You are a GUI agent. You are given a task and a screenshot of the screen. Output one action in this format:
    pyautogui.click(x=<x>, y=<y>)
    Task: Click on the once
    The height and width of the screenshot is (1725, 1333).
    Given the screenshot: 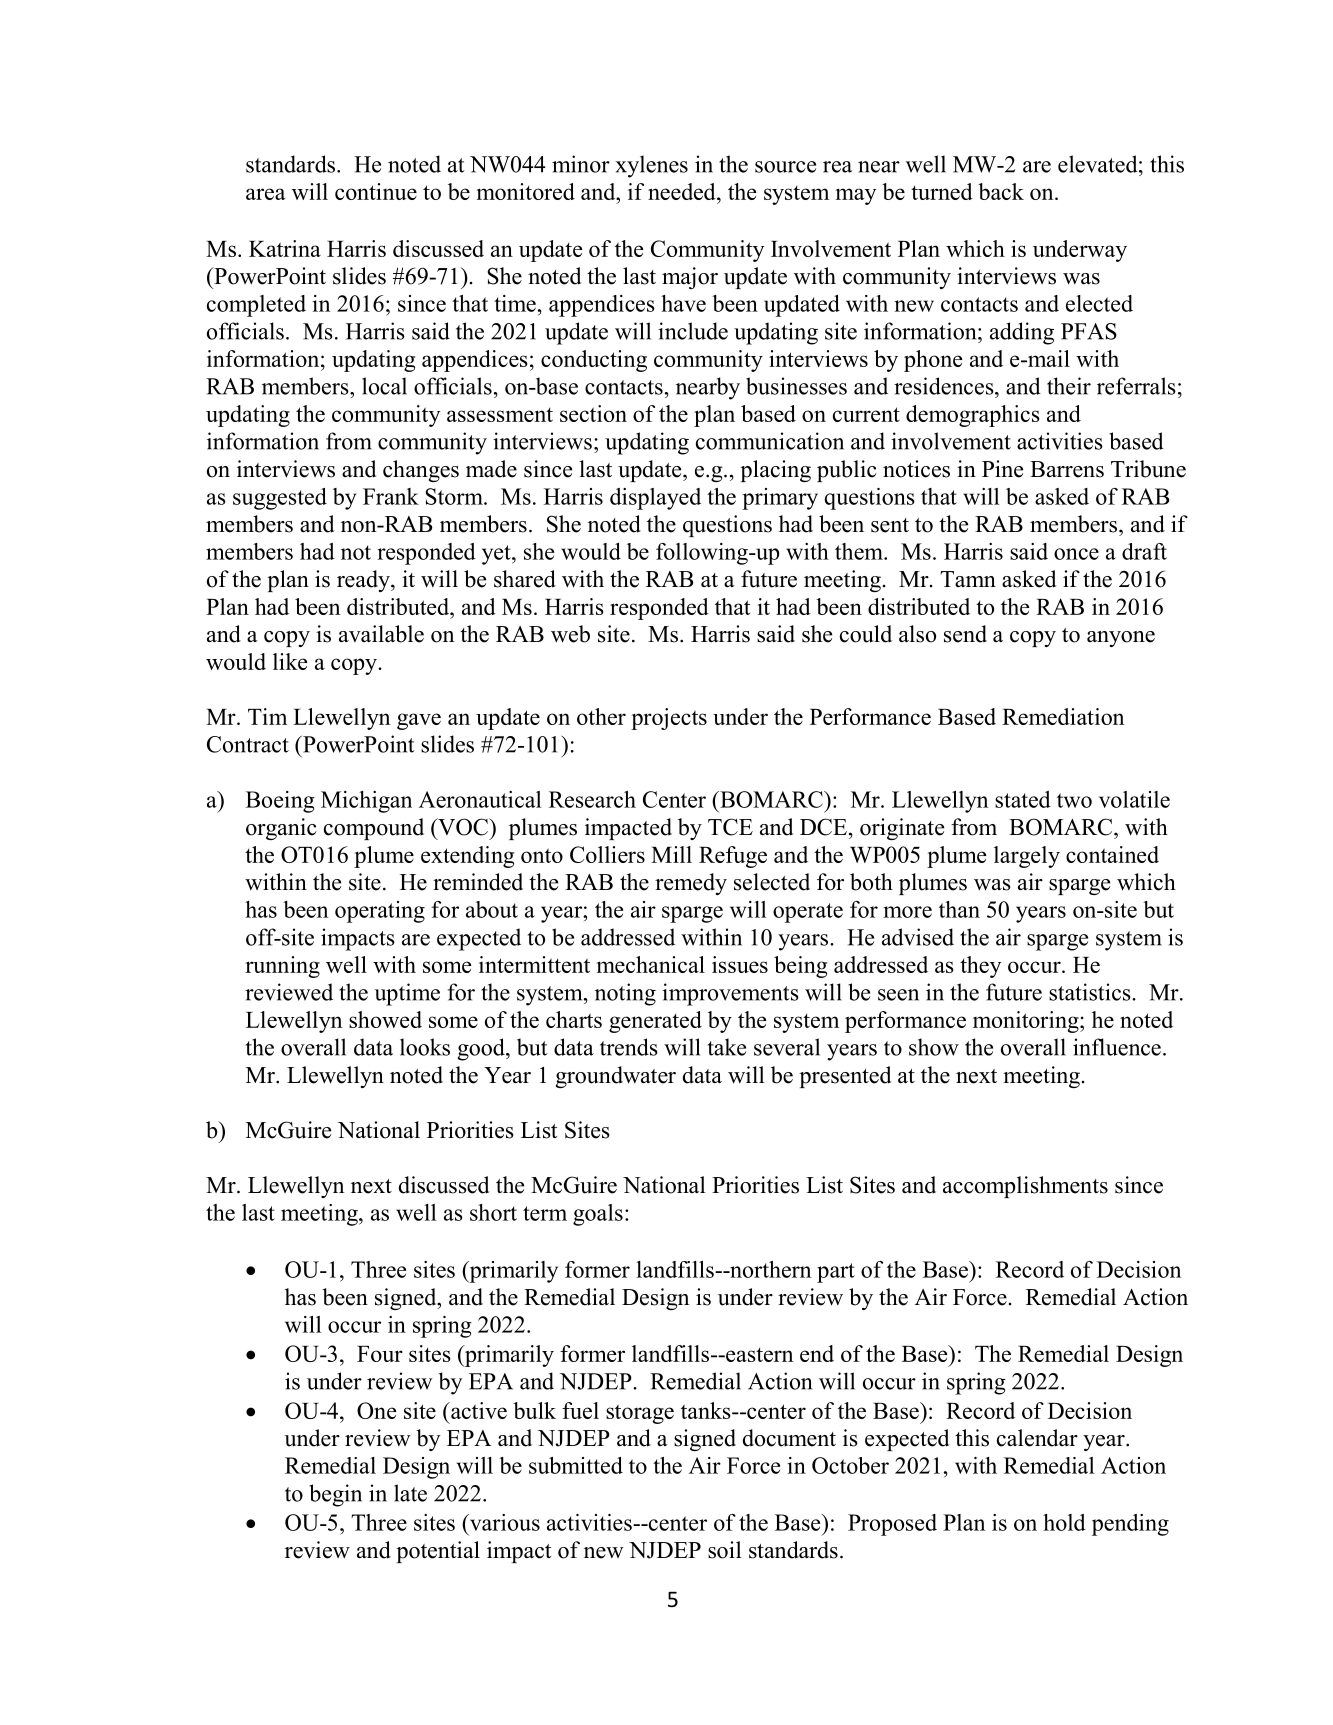 What is the action you would take?
    pyautogui.click(x=1076, y=554)
